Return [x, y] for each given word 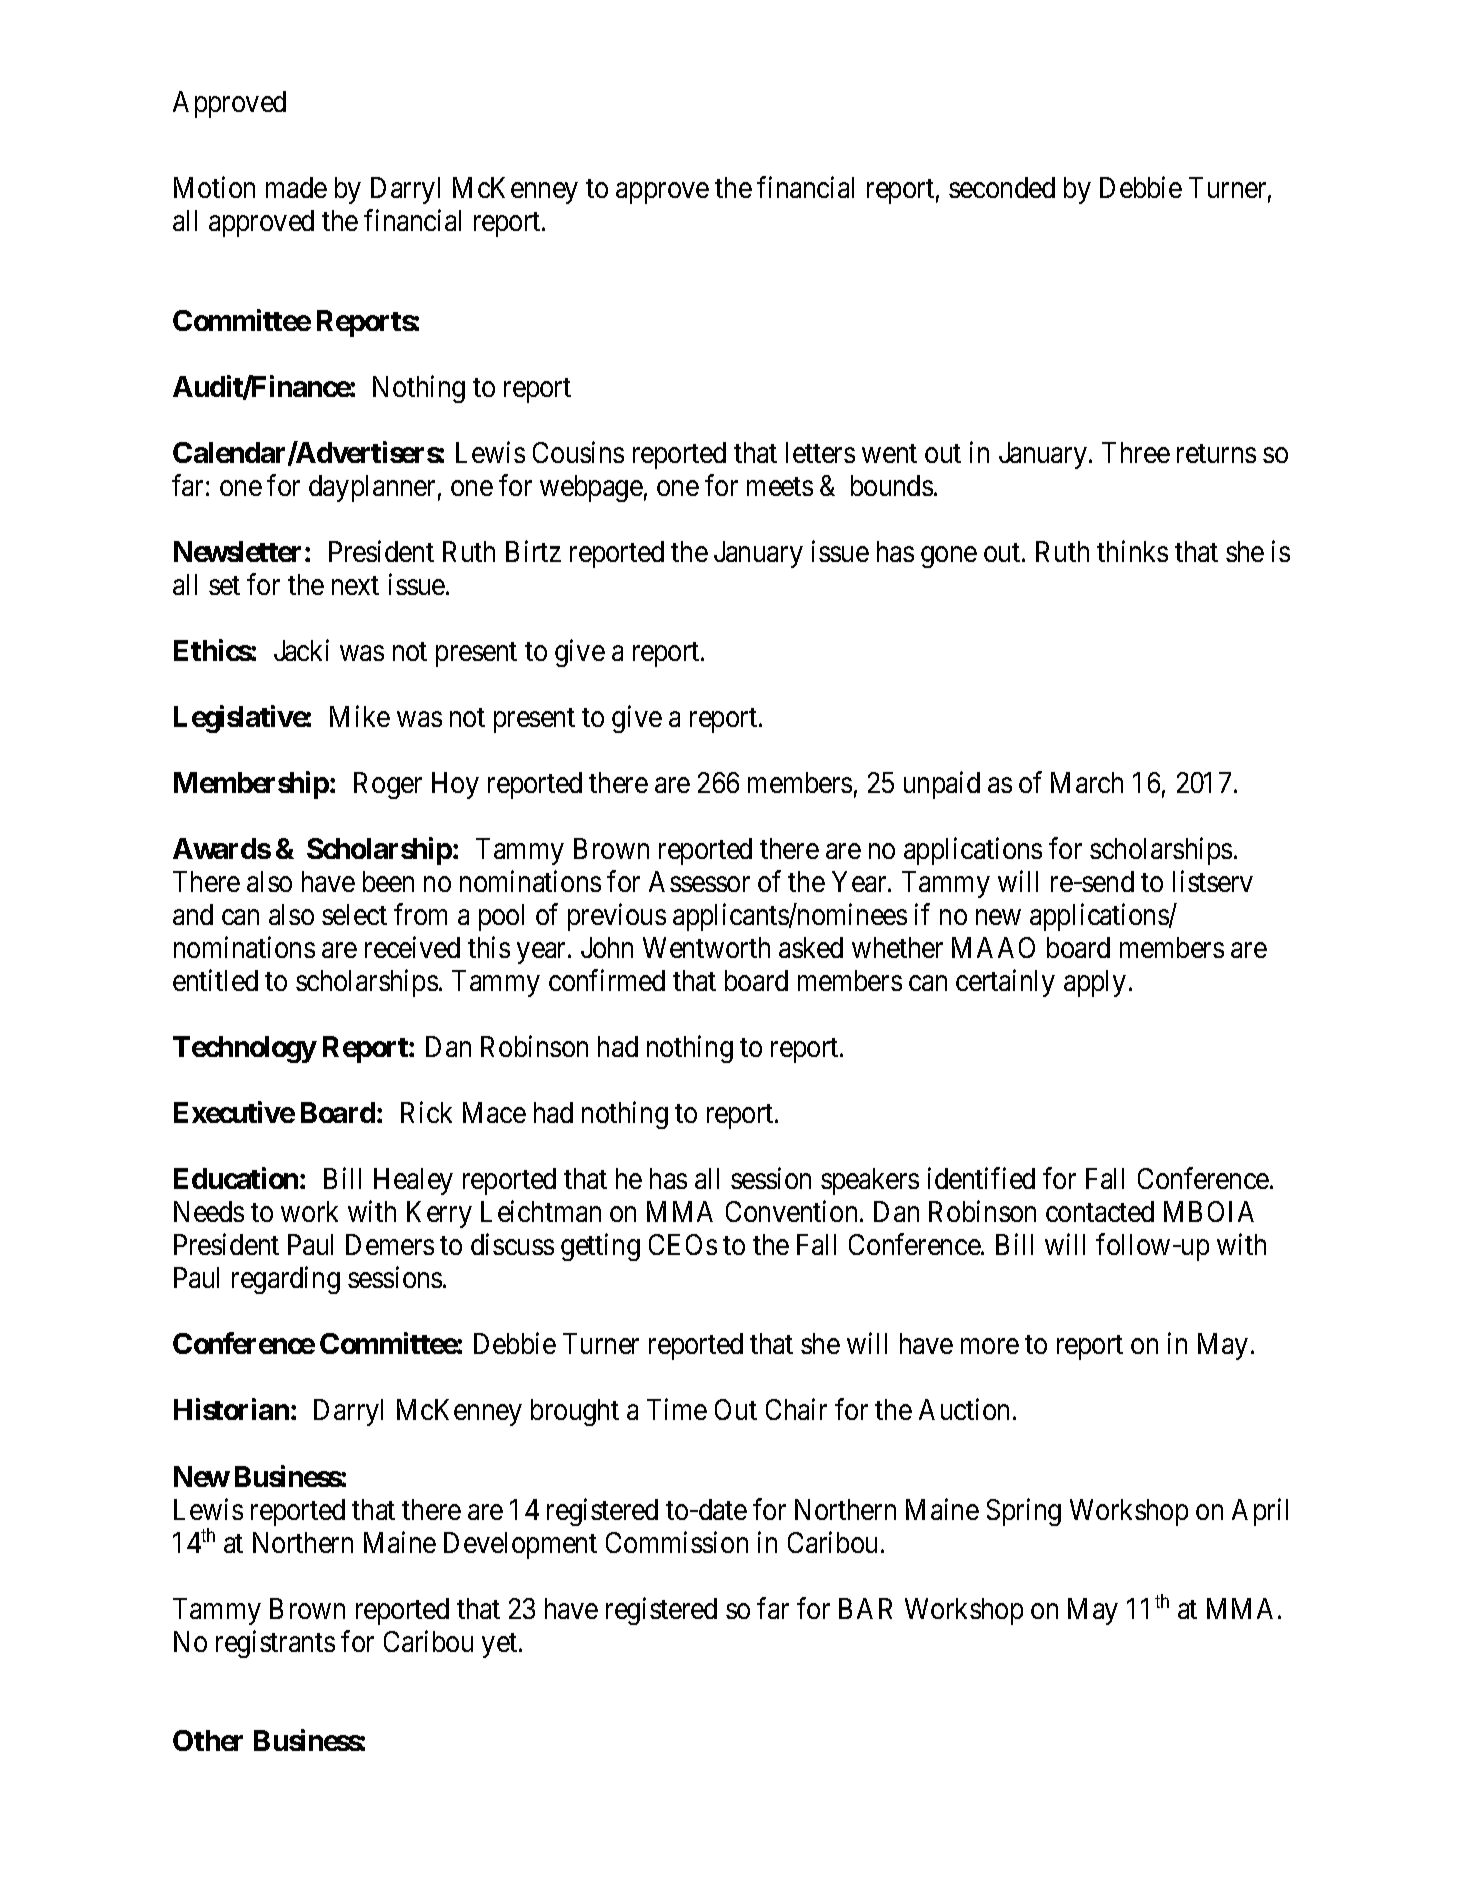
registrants [275, 1644]
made [296, 187]
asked [811, 947]
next [355, 585]
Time [677, 1409]
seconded [1002, 187]
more [990, 1346]
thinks [1132, 551]
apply [1095, 983]
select [354, 914]
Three [1136, 452]
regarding [286, 1280]
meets [780, 486]
